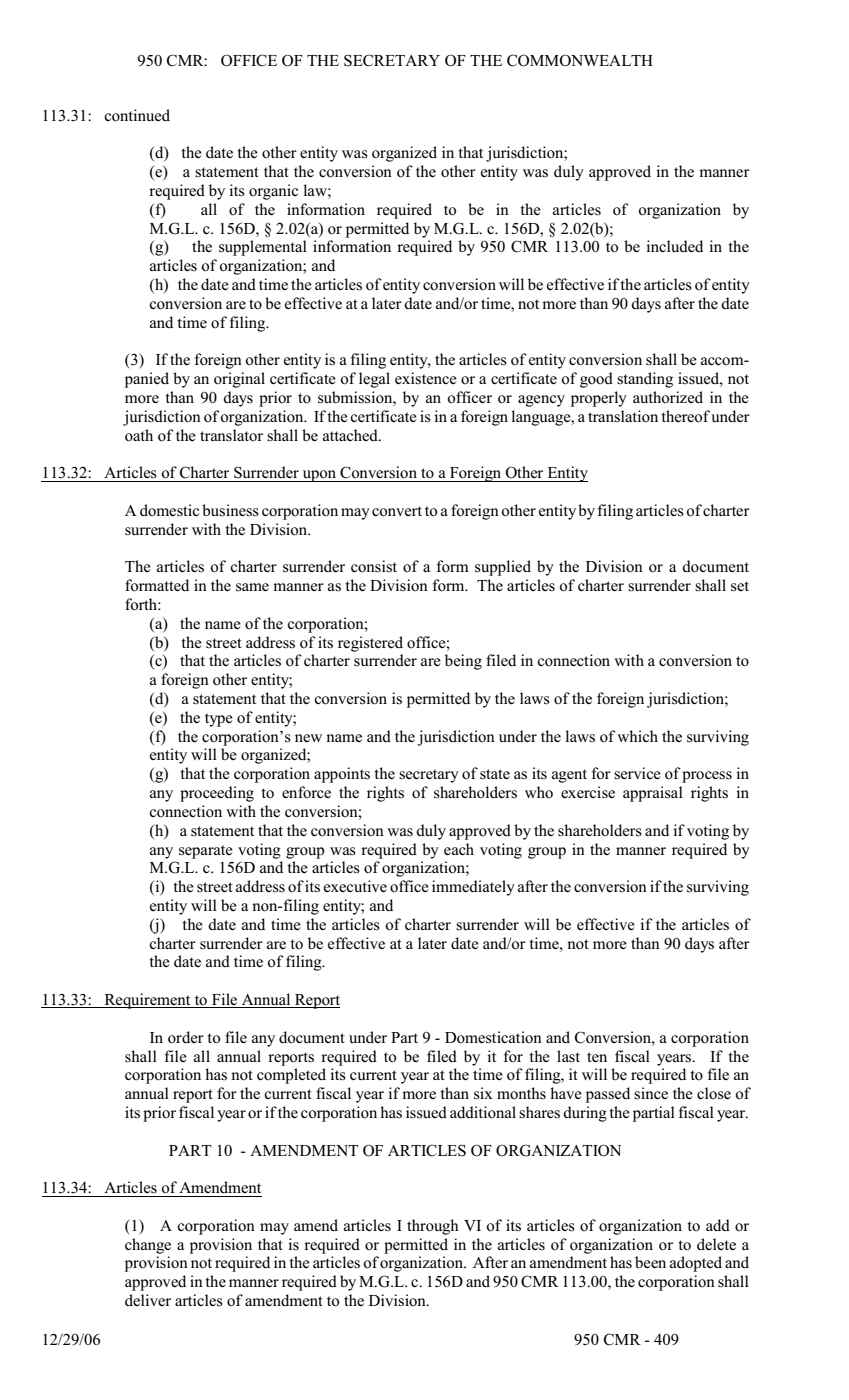 The image size is (849, 1400). Describe the element at coordinates (230, 510) in the screenshot. I see `business` at that location.
